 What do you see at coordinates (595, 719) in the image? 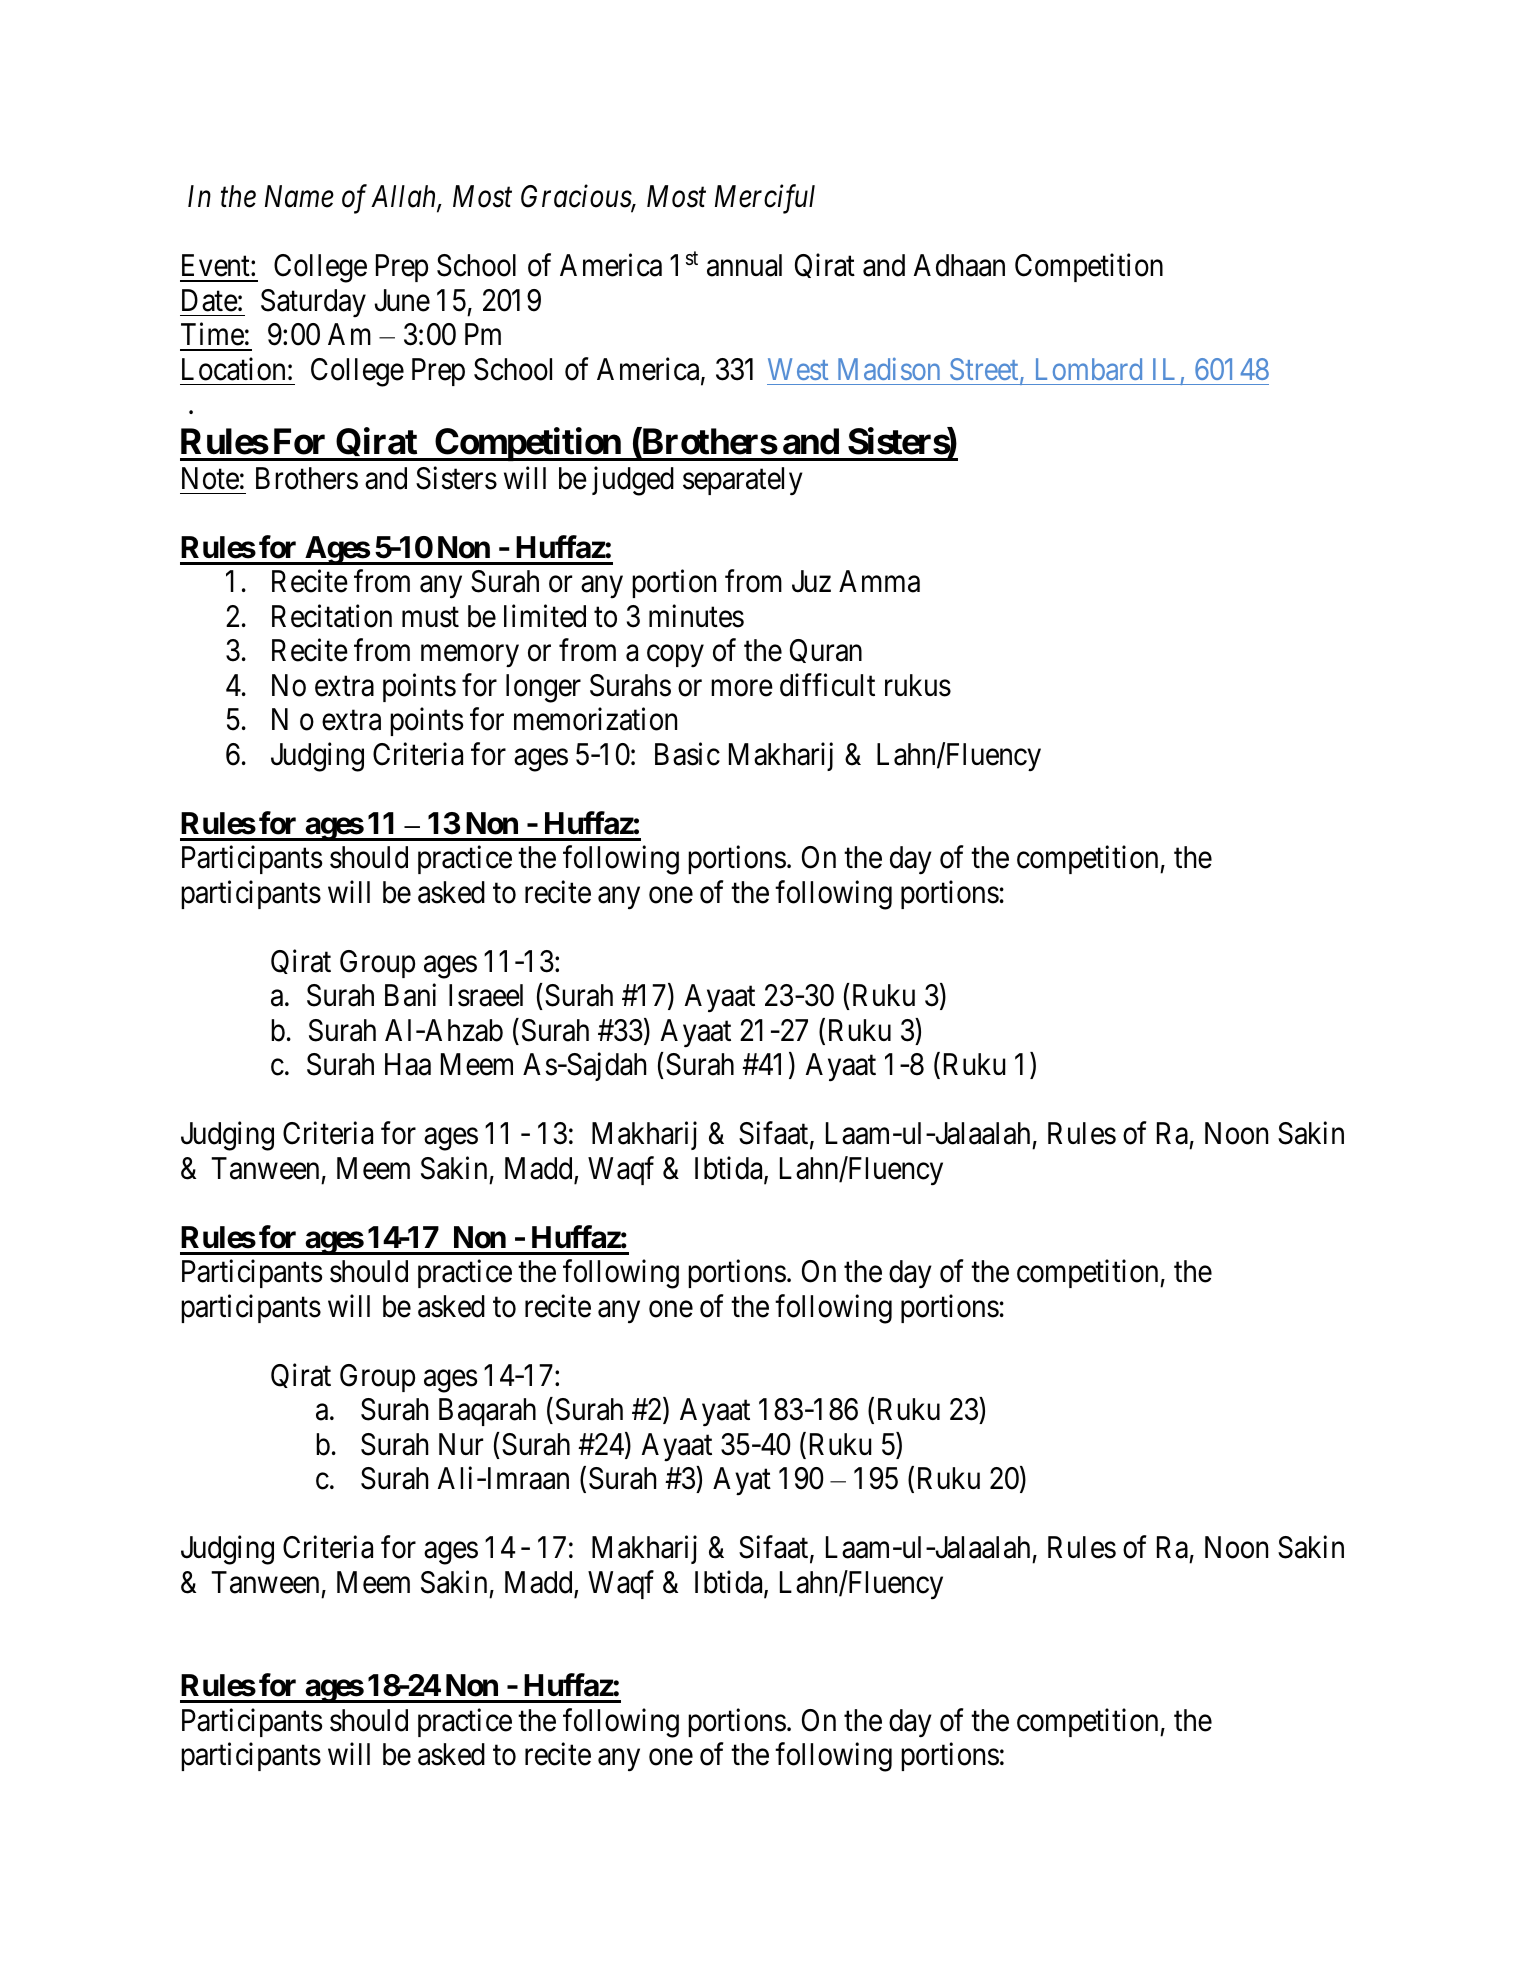
I see `memorization` at bounding box center [595, 719].
